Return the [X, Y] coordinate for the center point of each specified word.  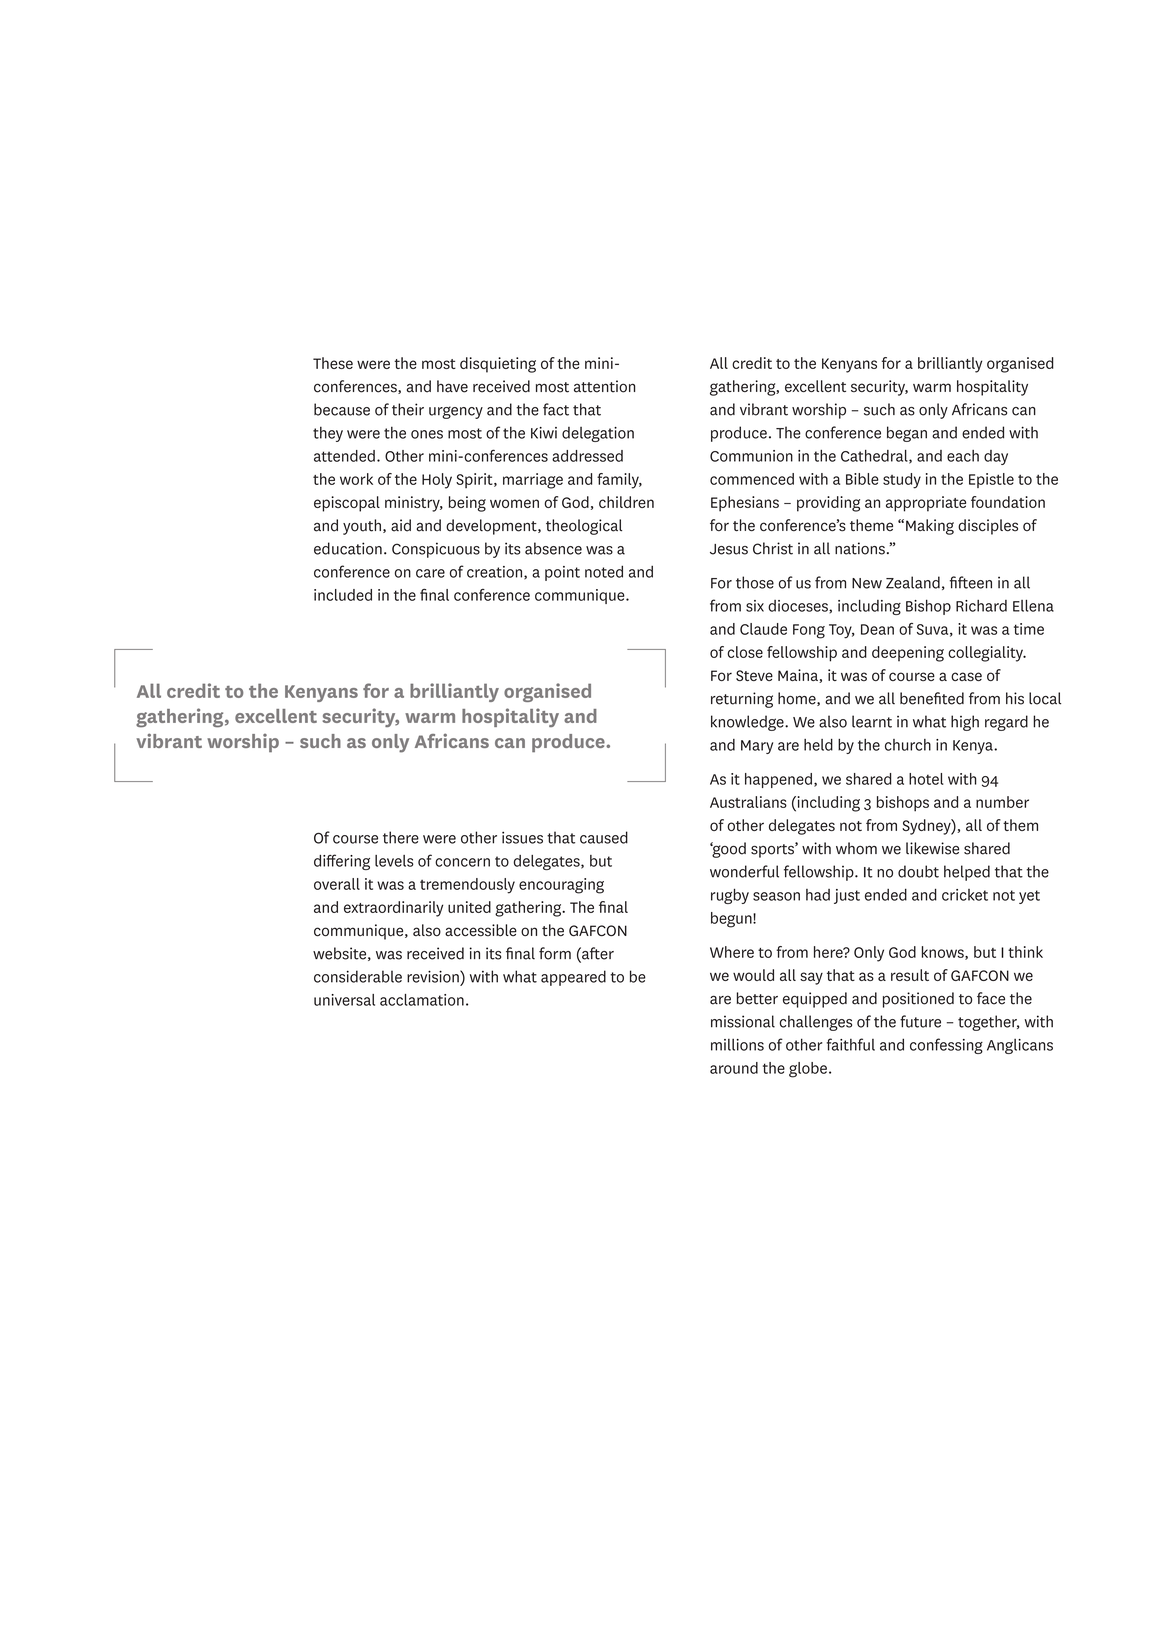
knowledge [748, 723]
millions [737, 1045]
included [343, 595]
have [452, 386]
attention [604, 386]
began [907, 434]
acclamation [422, 1000]
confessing [946, 1046]
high [965, 723]
